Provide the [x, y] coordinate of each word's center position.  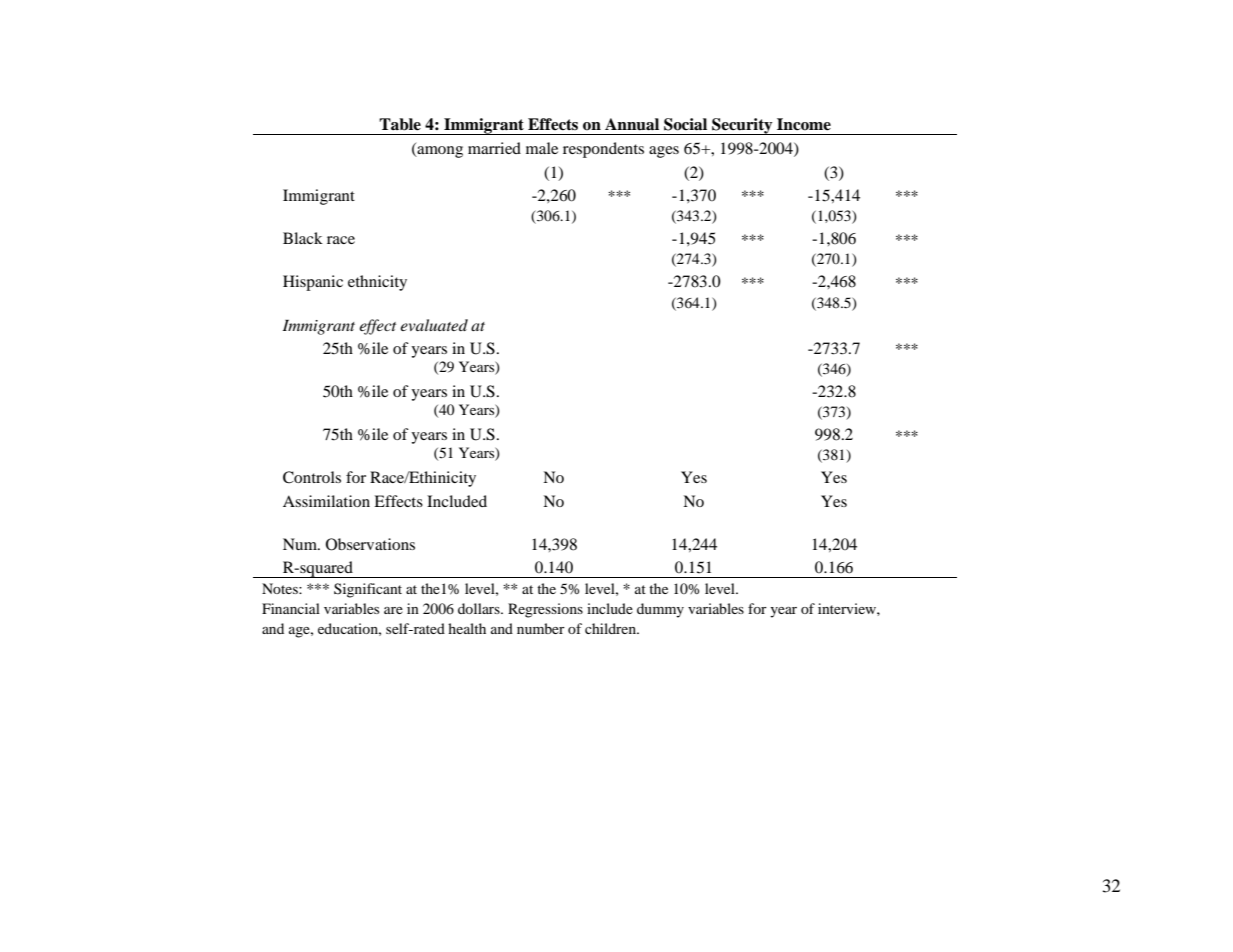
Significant [368, 590]
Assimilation [326, 501]
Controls [312, 477]
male [542, 148]
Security [742, 126]
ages [664, 152]
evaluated [434, 325]
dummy [660, 610]
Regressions [545, 610]
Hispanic [313, 283]
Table [400, 124]
